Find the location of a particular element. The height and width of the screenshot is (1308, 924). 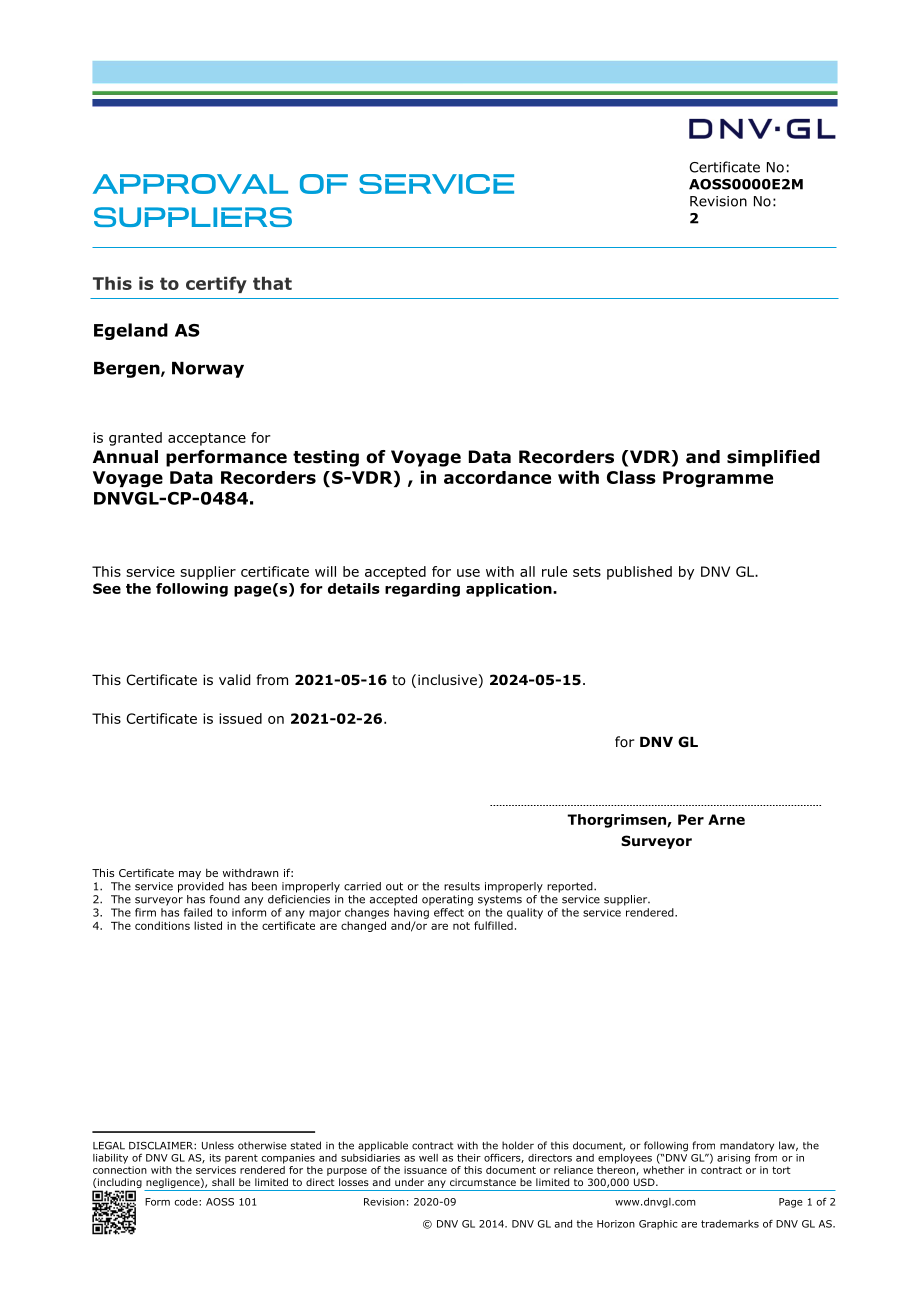

issued is located at coordinates (240, 718).
